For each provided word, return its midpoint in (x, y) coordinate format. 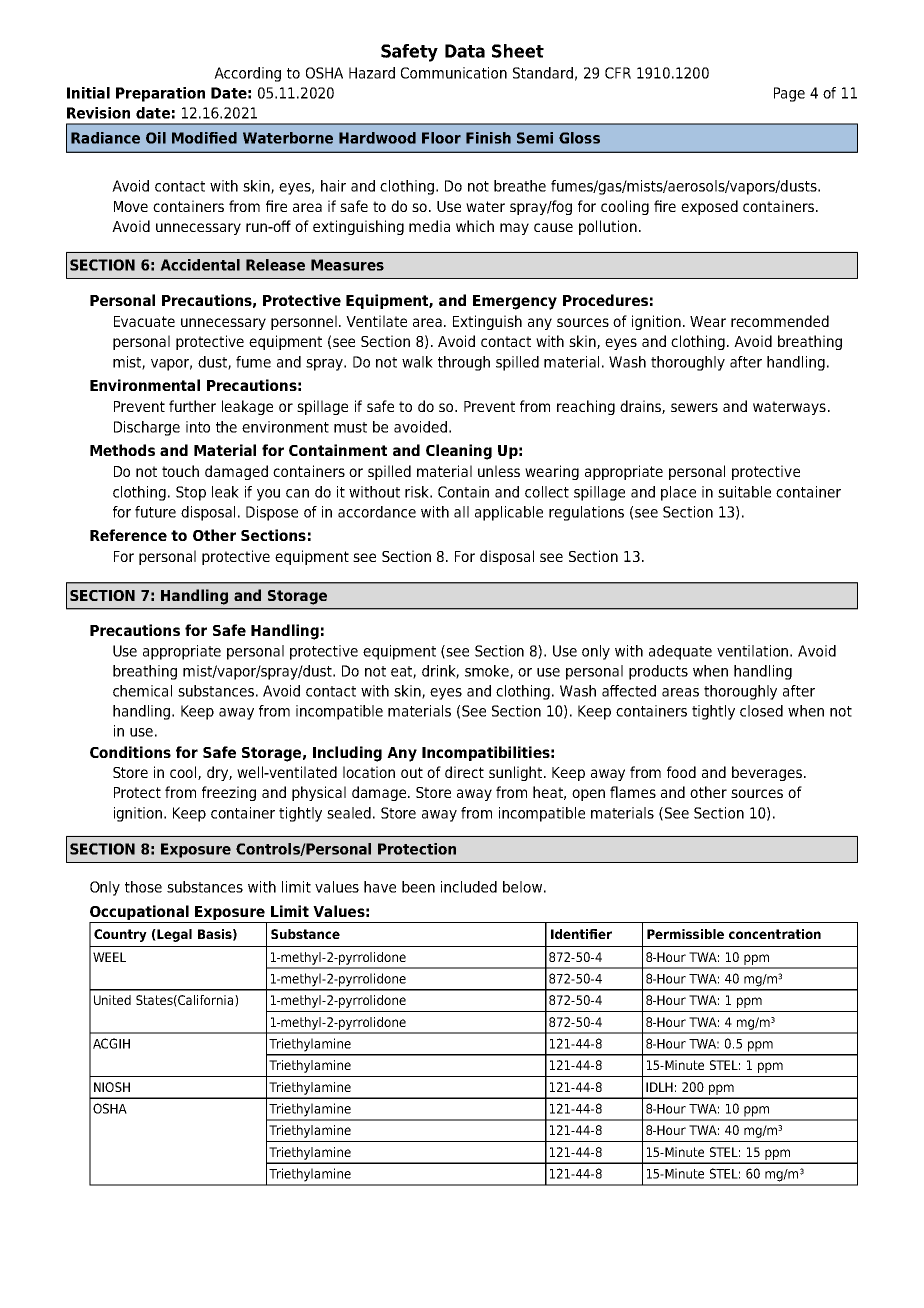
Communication (454, 73)
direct (464, 772)
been (418, 887)
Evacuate (144, 321)
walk (417, 362)
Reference (128, 535)
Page (789, 94)
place (678, 493)
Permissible (685, 934)
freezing (229, 793)
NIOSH (112, 1087)
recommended (780, 321)
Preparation (160, 94)
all (461, 512)
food (681, 772)
